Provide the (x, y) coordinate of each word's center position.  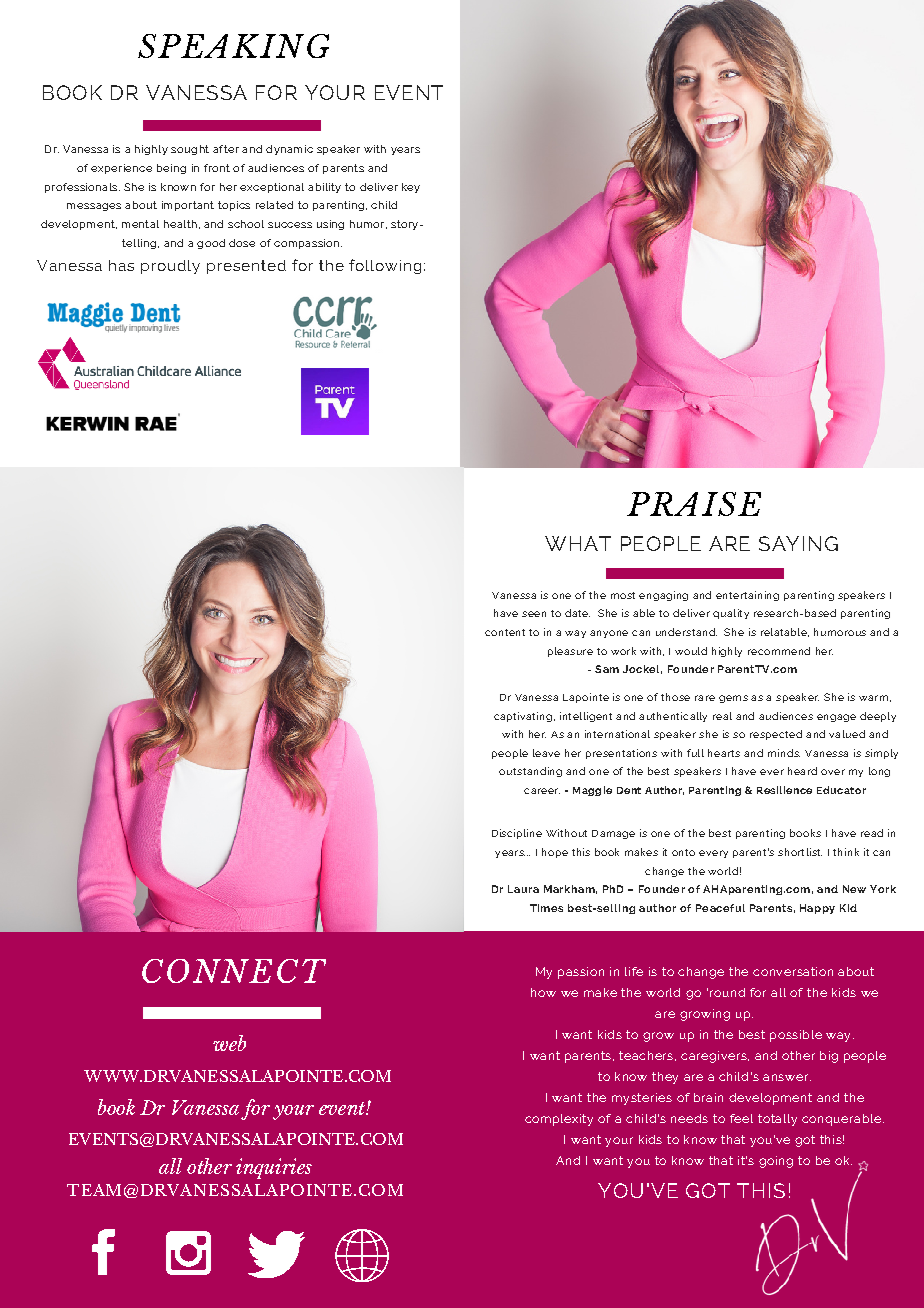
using (330, 225)
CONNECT (234, 971)
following (385, 266)
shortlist (800, 852)
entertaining (747, 596)
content (505, 632)
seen (534, 614)
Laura (523, 889)
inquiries (274, 1168)
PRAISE (694, 504)
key (411, 188)
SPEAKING (233, 46)
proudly (170, 267)
